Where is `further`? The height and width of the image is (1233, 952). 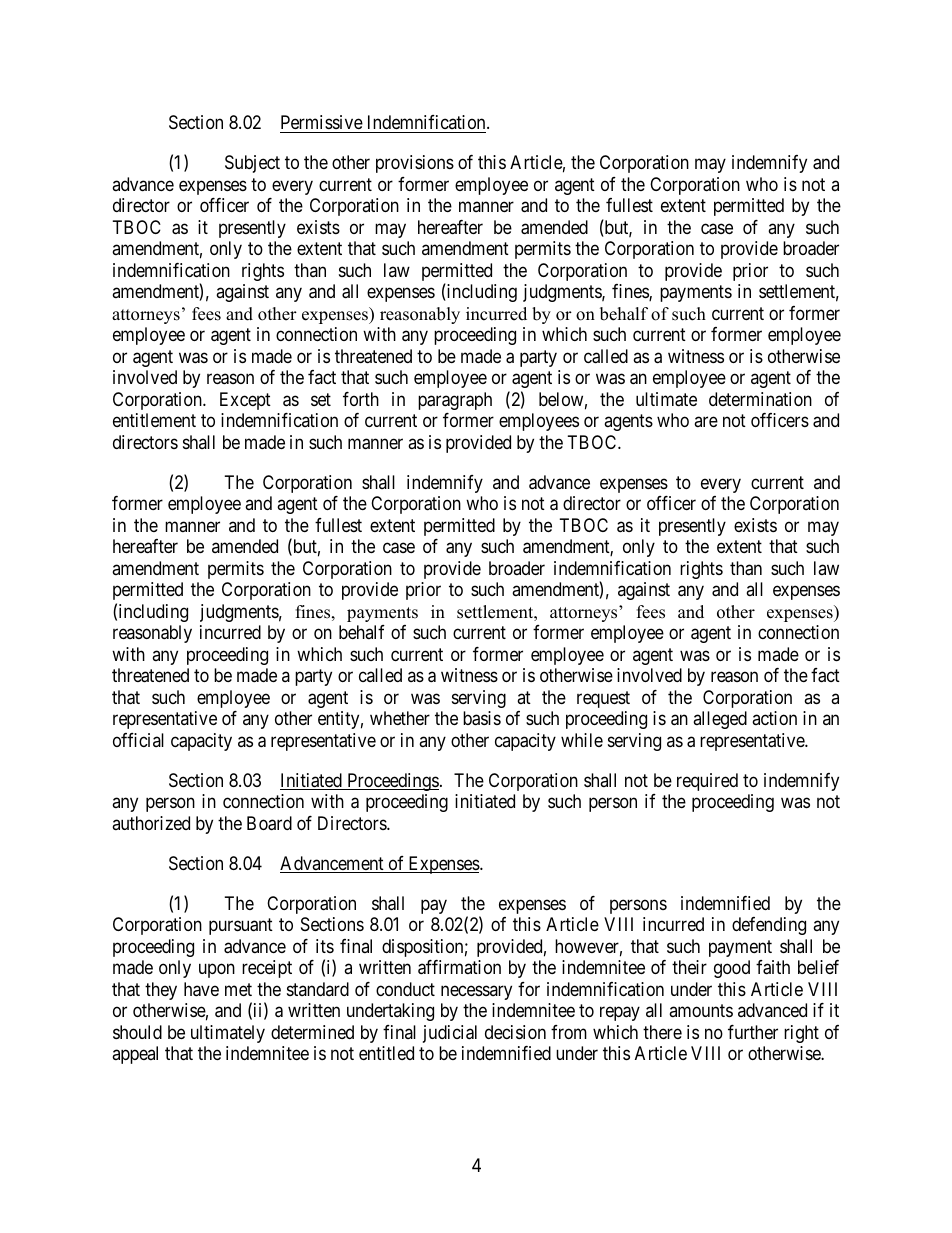 further is located at coordinates (753, 1032).
